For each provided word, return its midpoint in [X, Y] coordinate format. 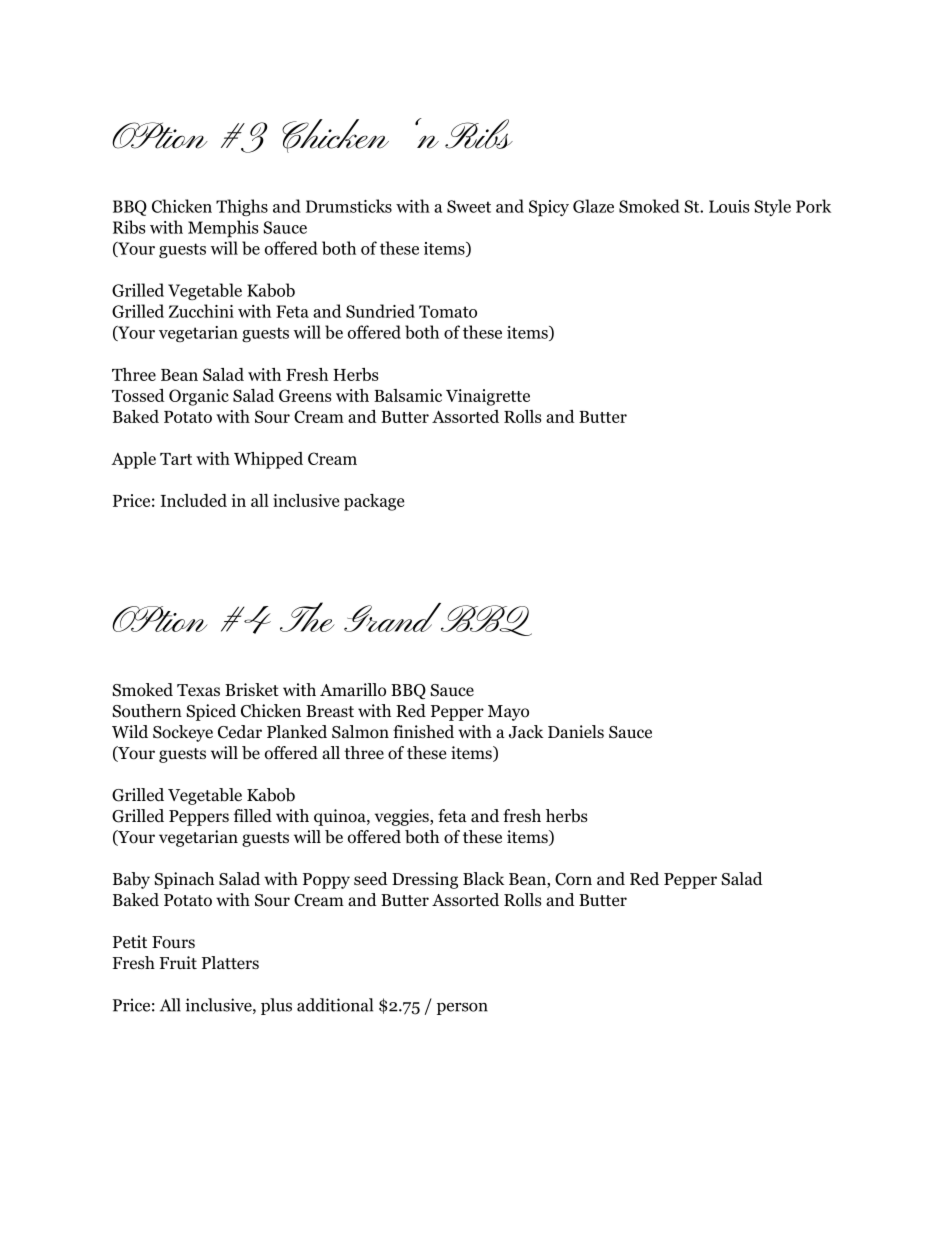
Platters [230, 962]
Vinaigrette [488, 397]
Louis [729, 206]
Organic [199, 397]
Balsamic [408, 395]
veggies [403, 817]
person [462, 1008]
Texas [198, 690]
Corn [573, 879]
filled [253, 815]
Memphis [223, 229]
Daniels [576, 731]
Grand [394, 617]
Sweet [469, 206]
